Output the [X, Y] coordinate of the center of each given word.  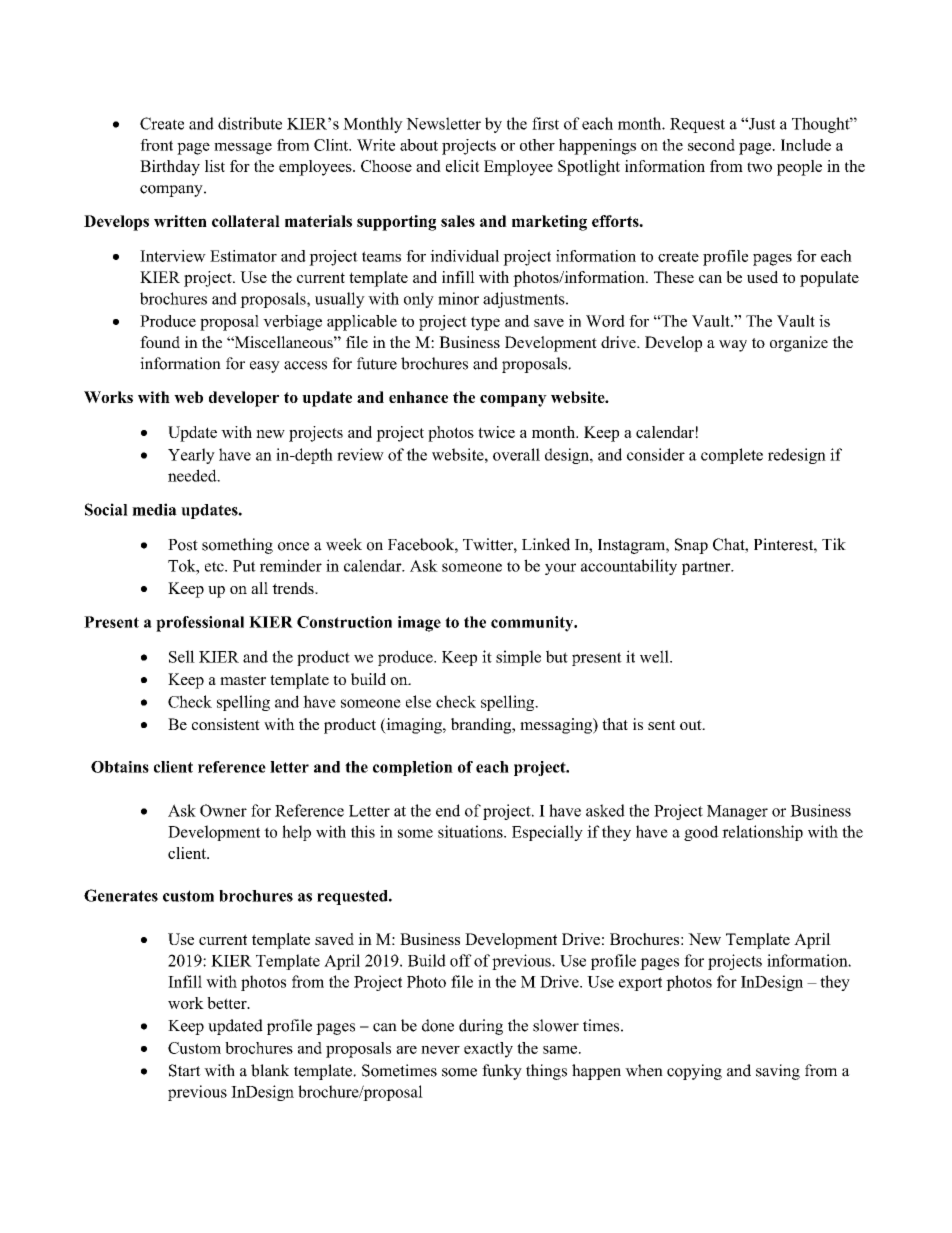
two [759, 167]
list [215, 166]
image [419, 624]
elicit [463, 166]
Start [185, 1070]
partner [707, 568]
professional [200, 624]
